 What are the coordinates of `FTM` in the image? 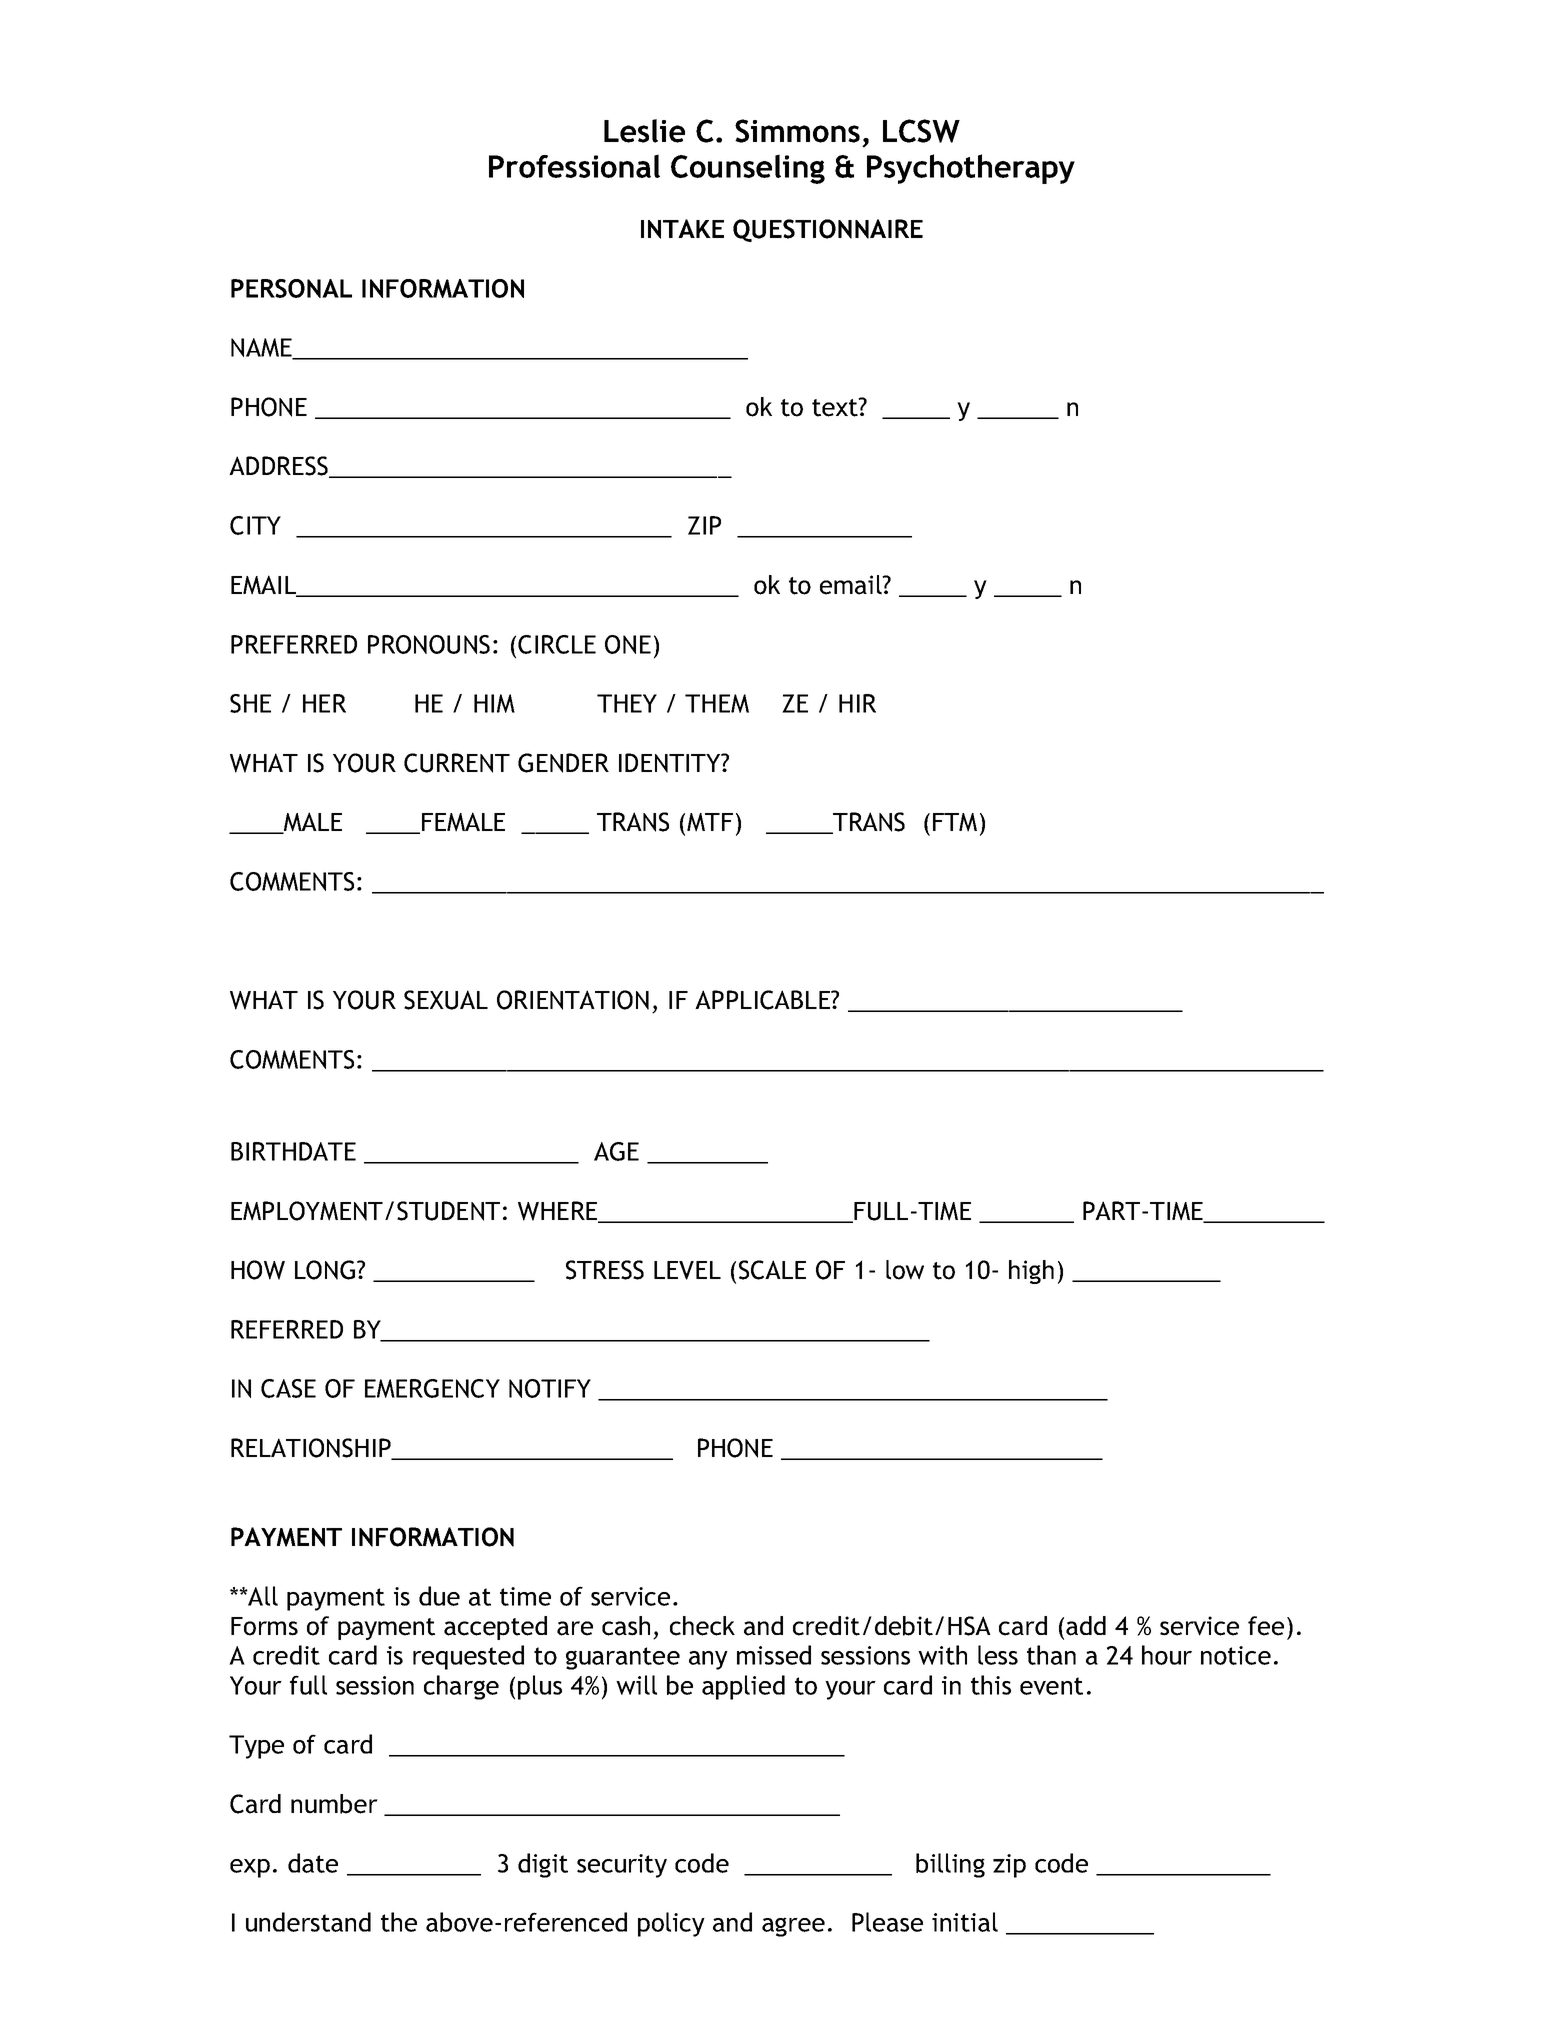 It's located at (955, 822).
